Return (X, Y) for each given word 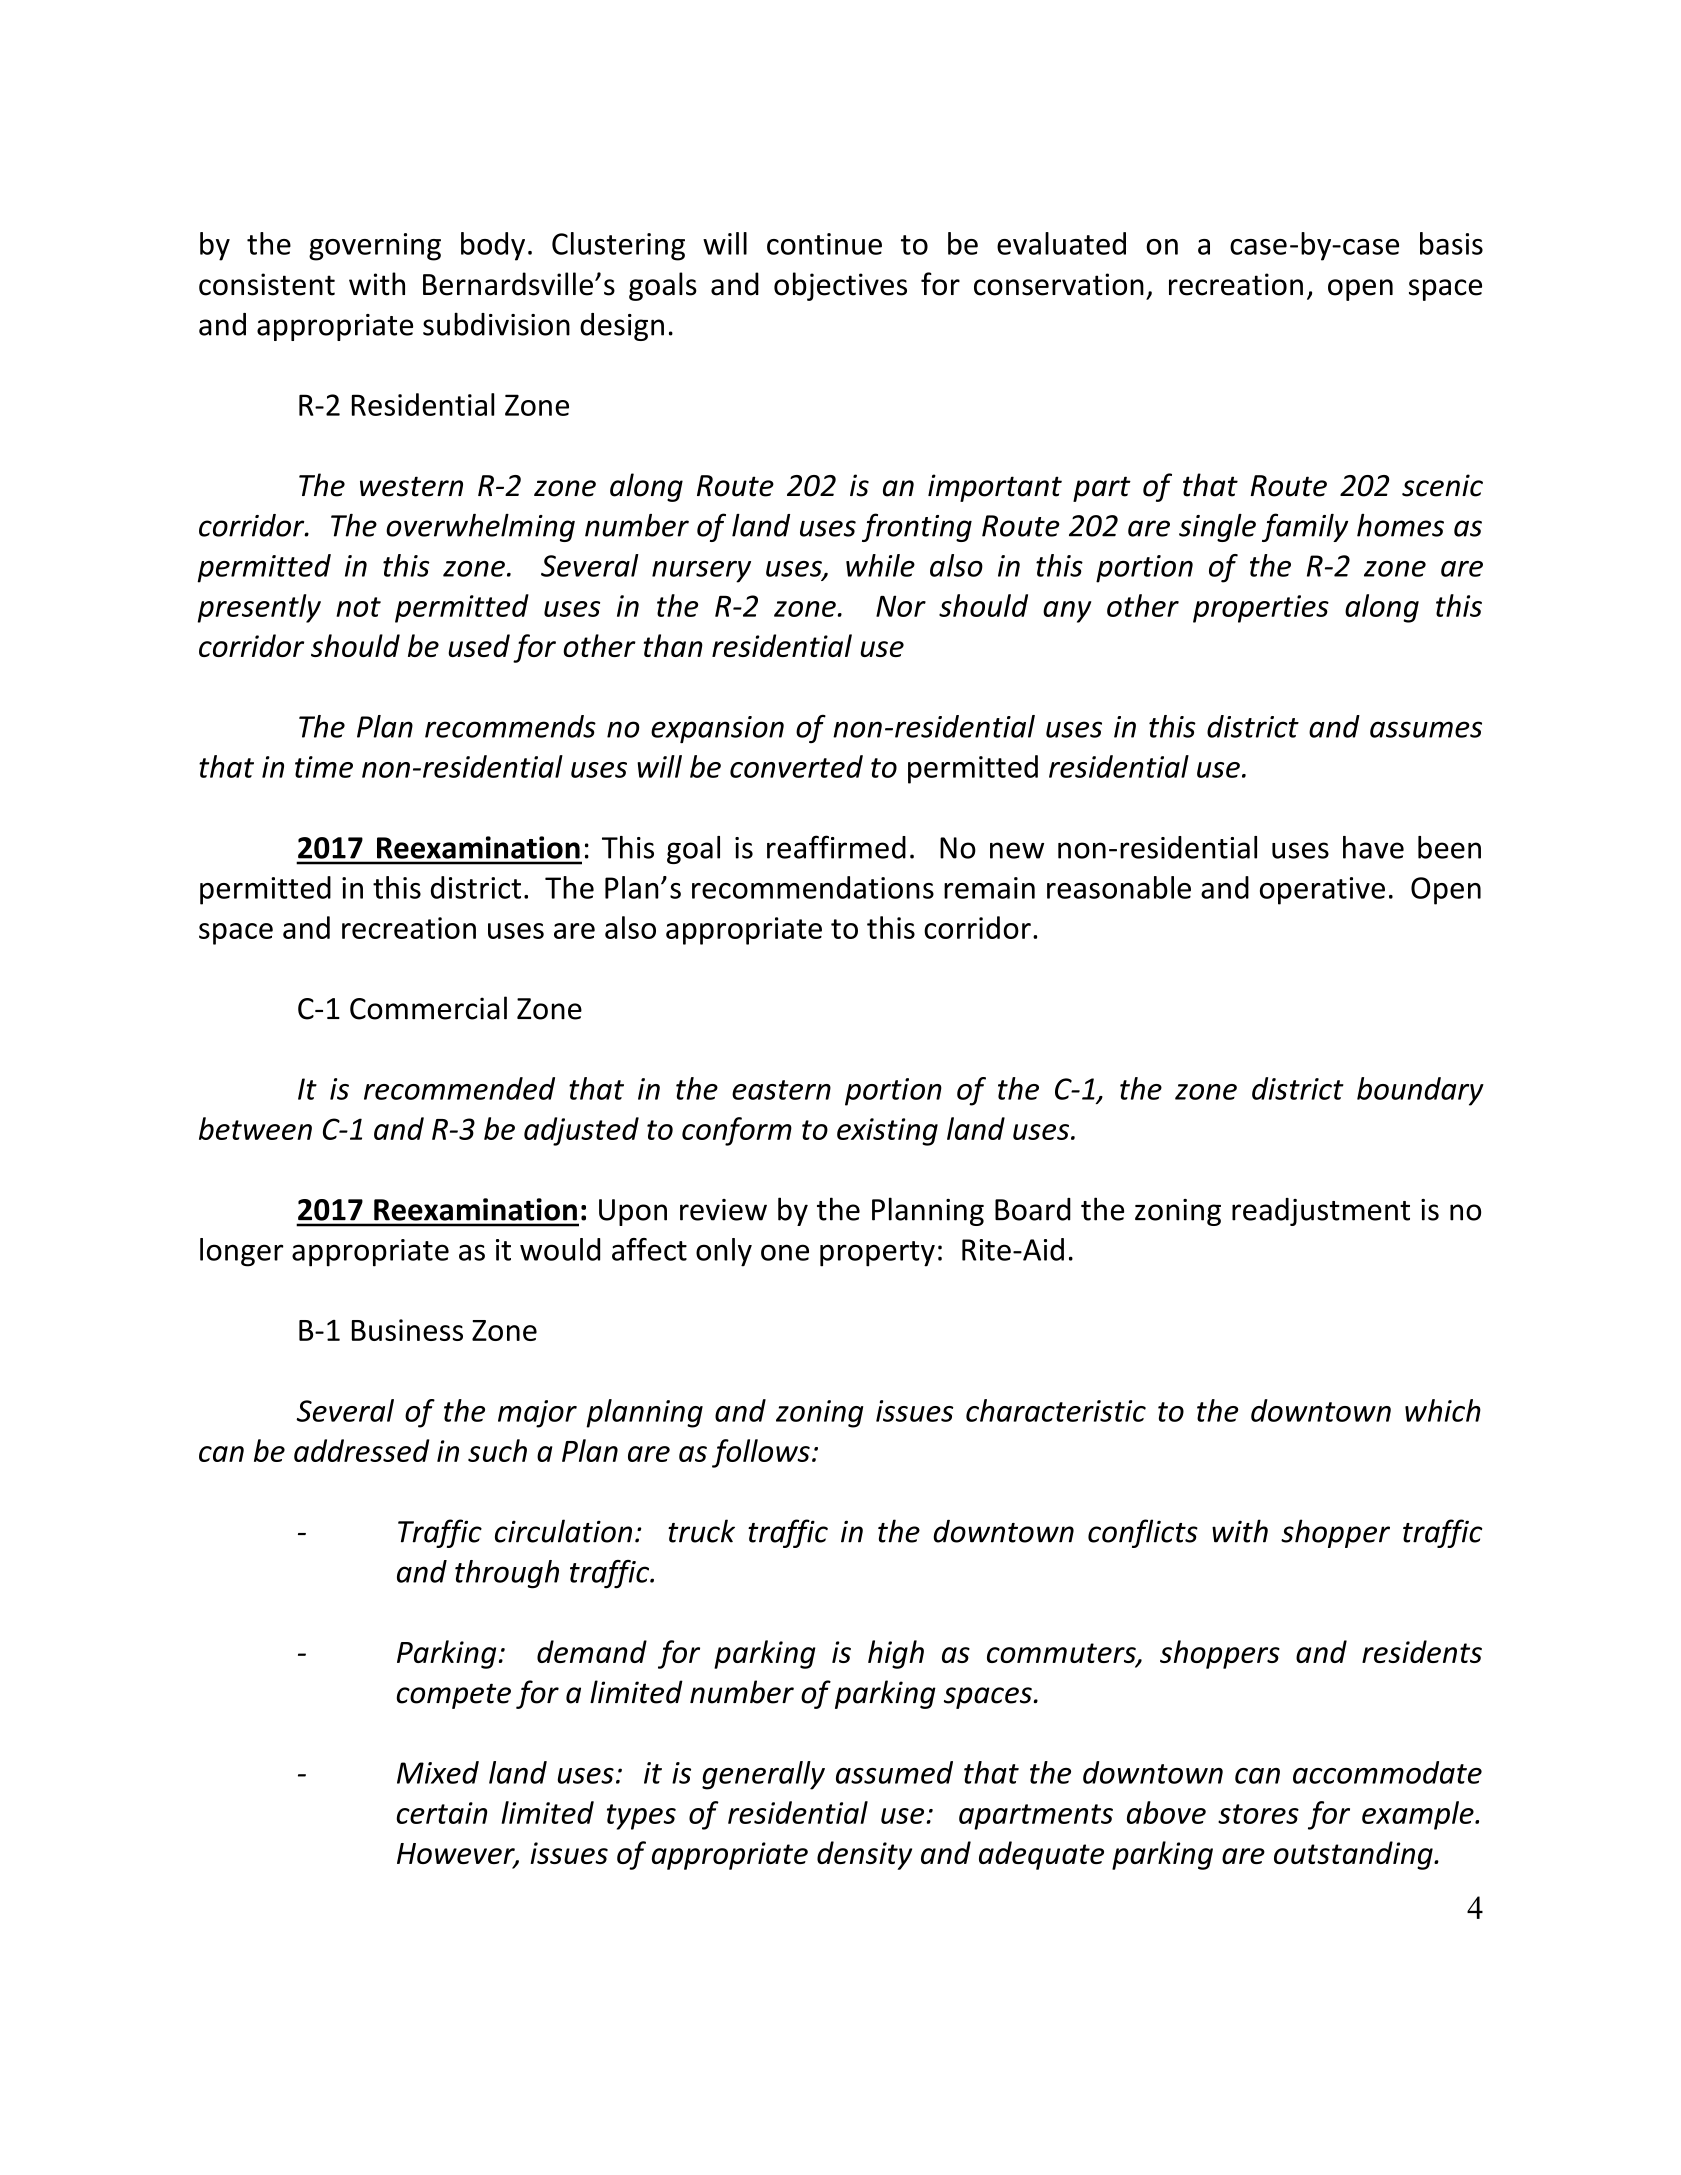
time (324, 767)
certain (442, 1813)
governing (375, 247)
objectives (840, 286)
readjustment (1321, 1212)
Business (407, 1330)
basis (1451, 243)
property (877, 1254)
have (1373, 847)
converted (796, 766)
